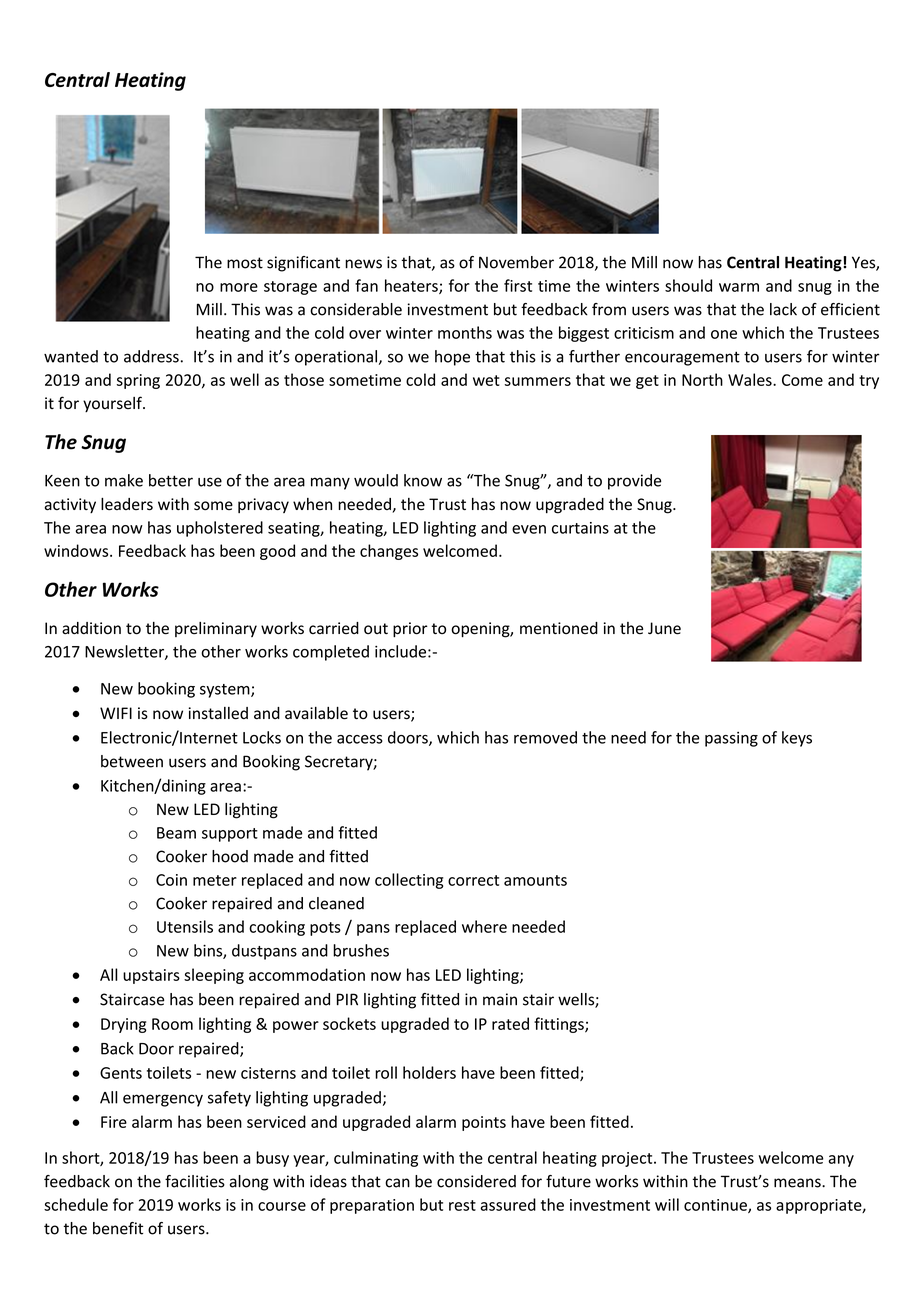 The height and width of the image is (1308, 924). Describe the element at coordinates (239, 287) in the image. I see `more` at that location.
